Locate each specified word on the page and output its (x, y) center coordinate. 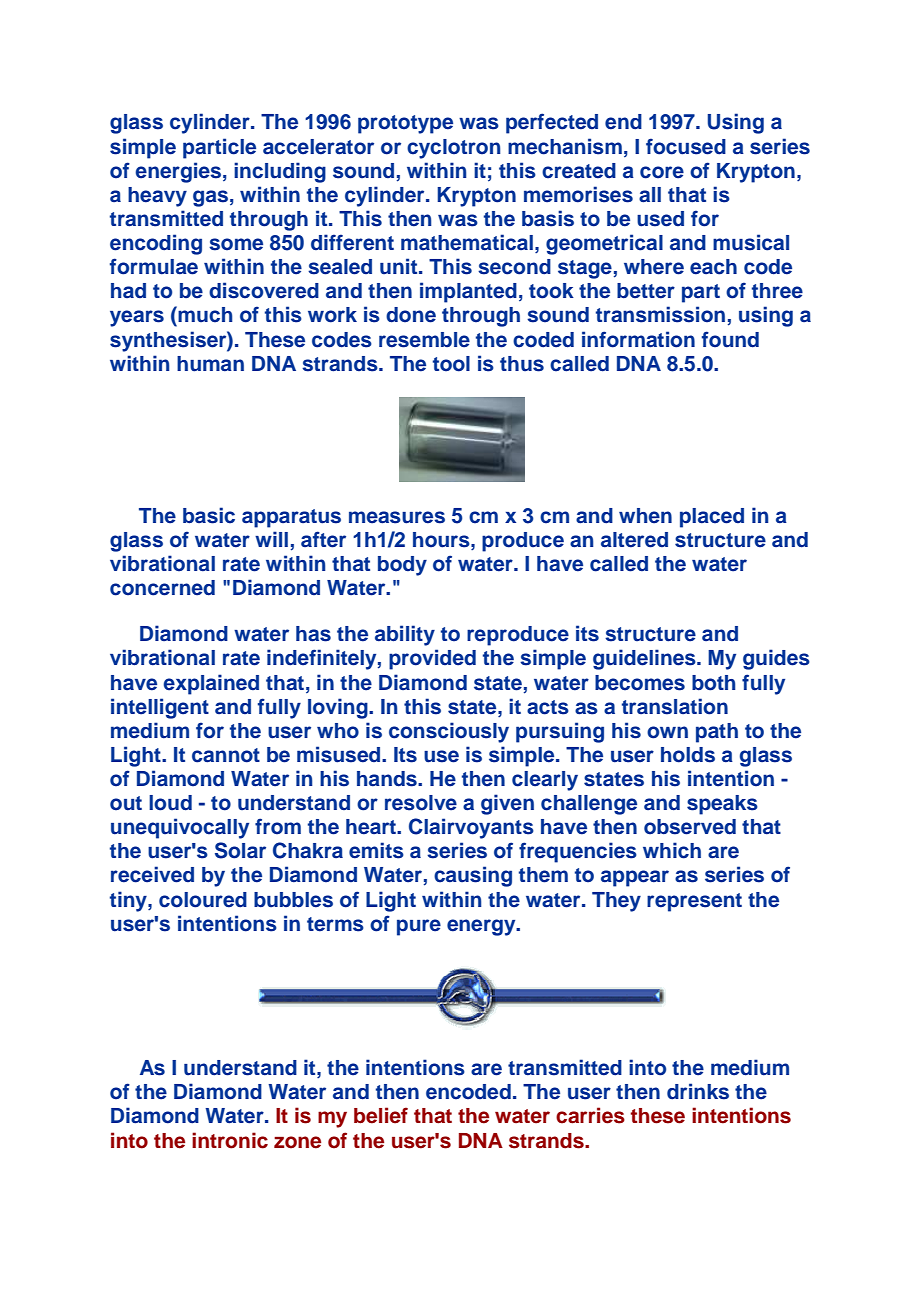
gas (210, 198)
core (662, 172)
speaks (722, 805)
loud (170, 803)
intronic (230, 1140)
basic (209, 515)
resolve (421, 803)
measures (397, 517)
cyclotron (453, 149)
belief (381, 1115)
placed (712, 518)
